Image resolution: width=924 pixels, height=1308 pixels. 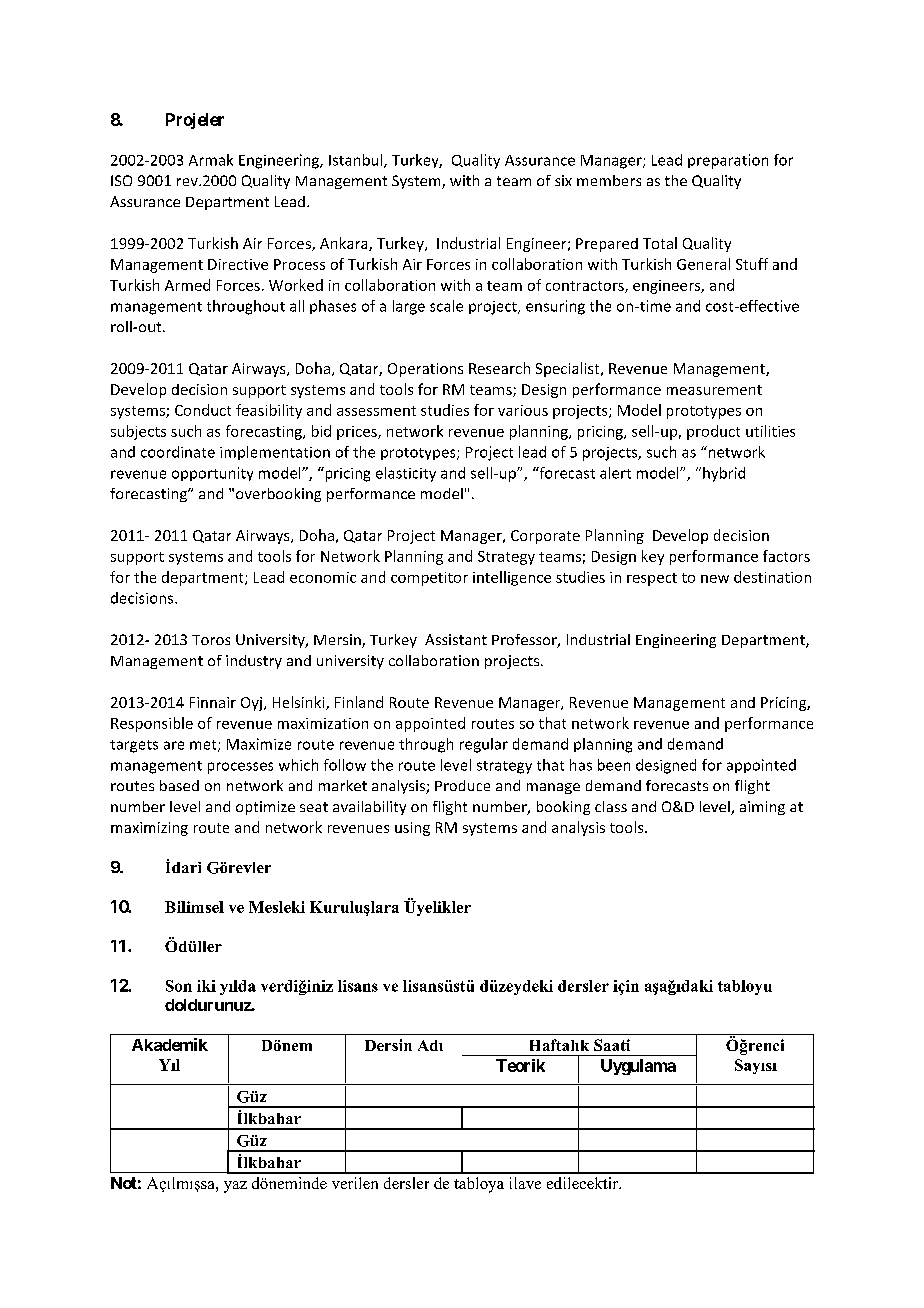 What do you see at coordinates (235, 1187) in the page?
I see `yaz` at bounding box center [235, 1187].
